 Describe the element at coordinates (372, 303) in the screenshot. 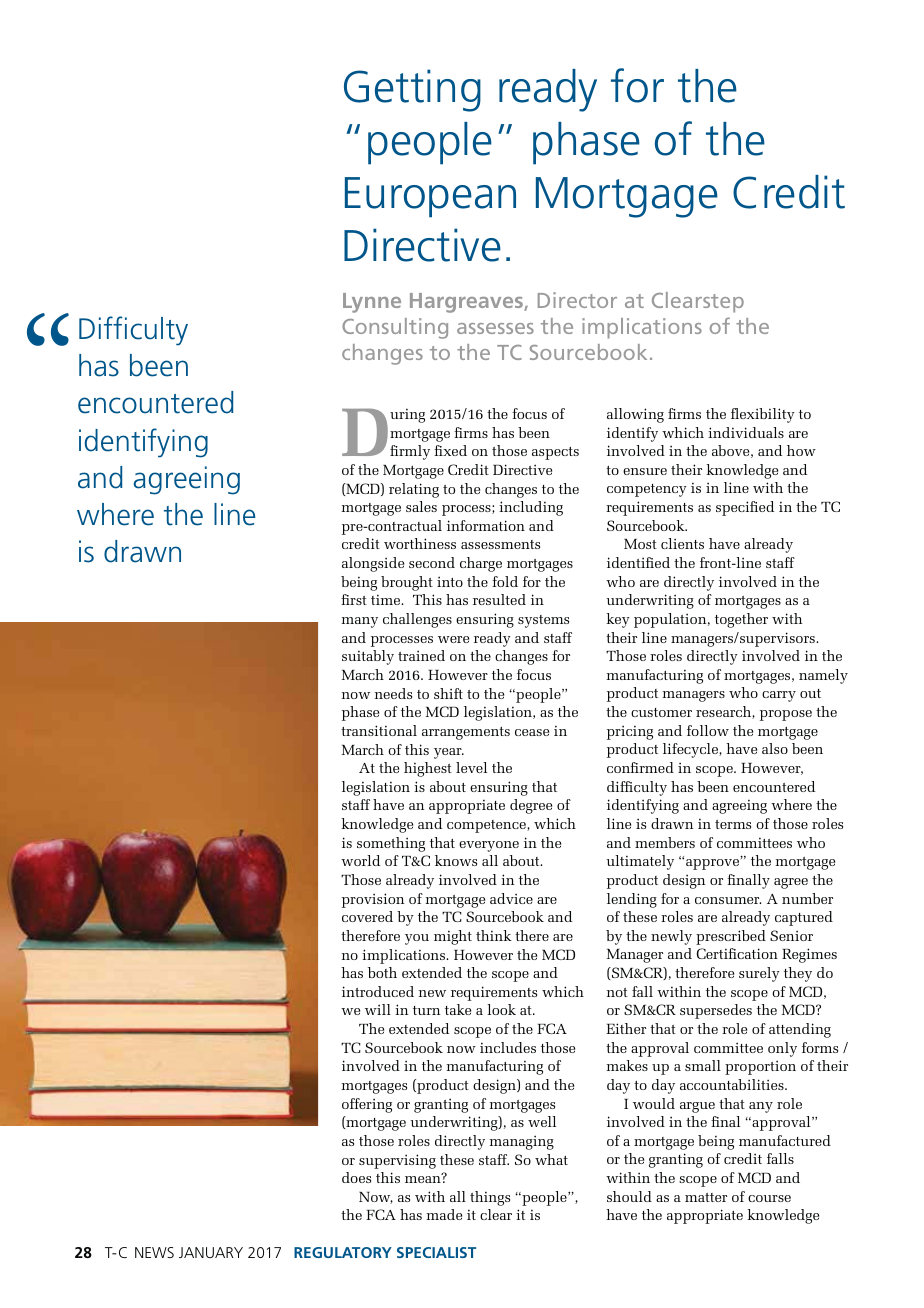

I see `Lynne` at that location.
